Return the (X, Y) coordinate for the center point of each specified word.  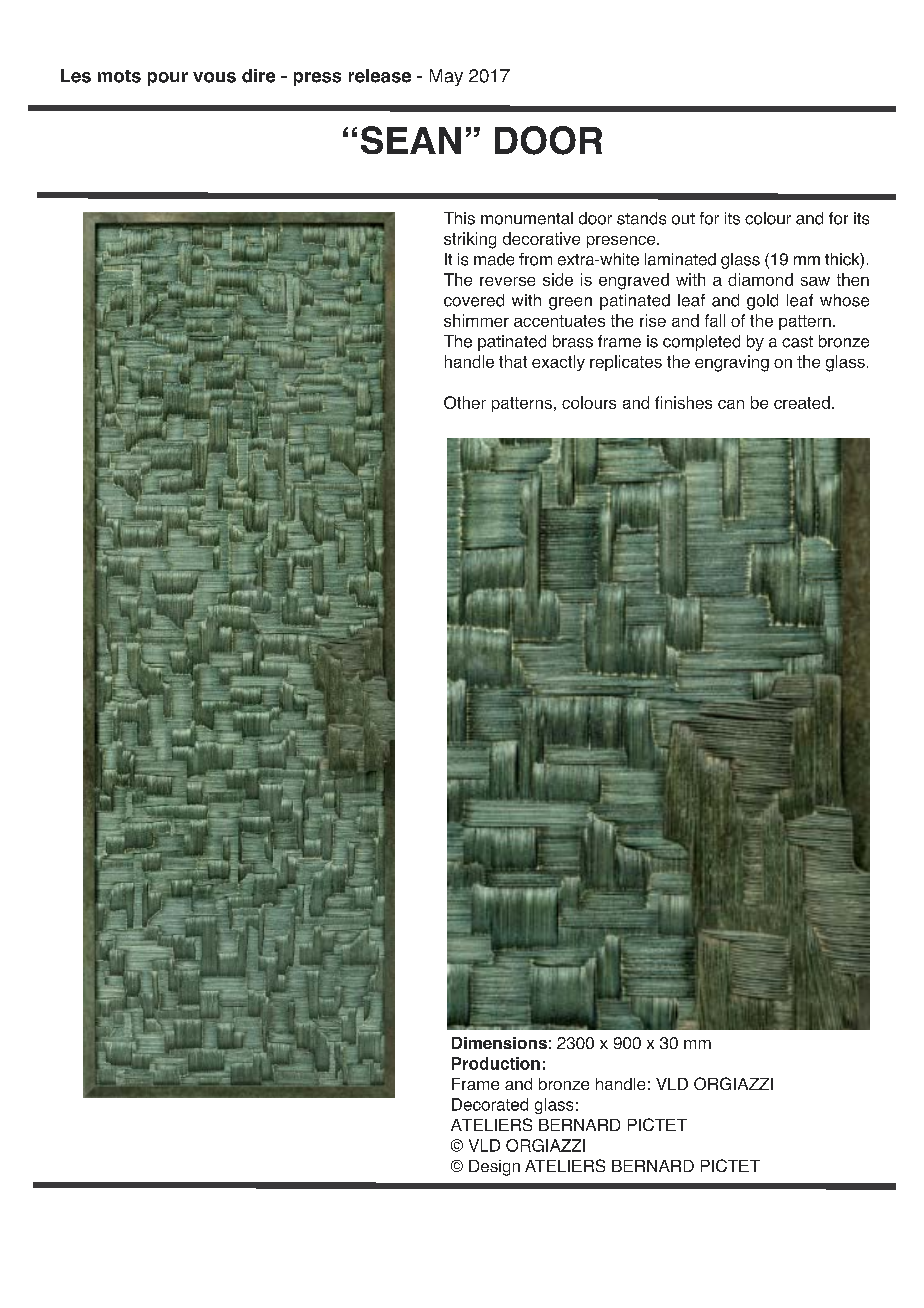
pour (168, 79)
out (683, 219)
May (446, 77)
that (513, 361)
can (731, 404)
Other (465, 402)
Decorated (490, 1104)
